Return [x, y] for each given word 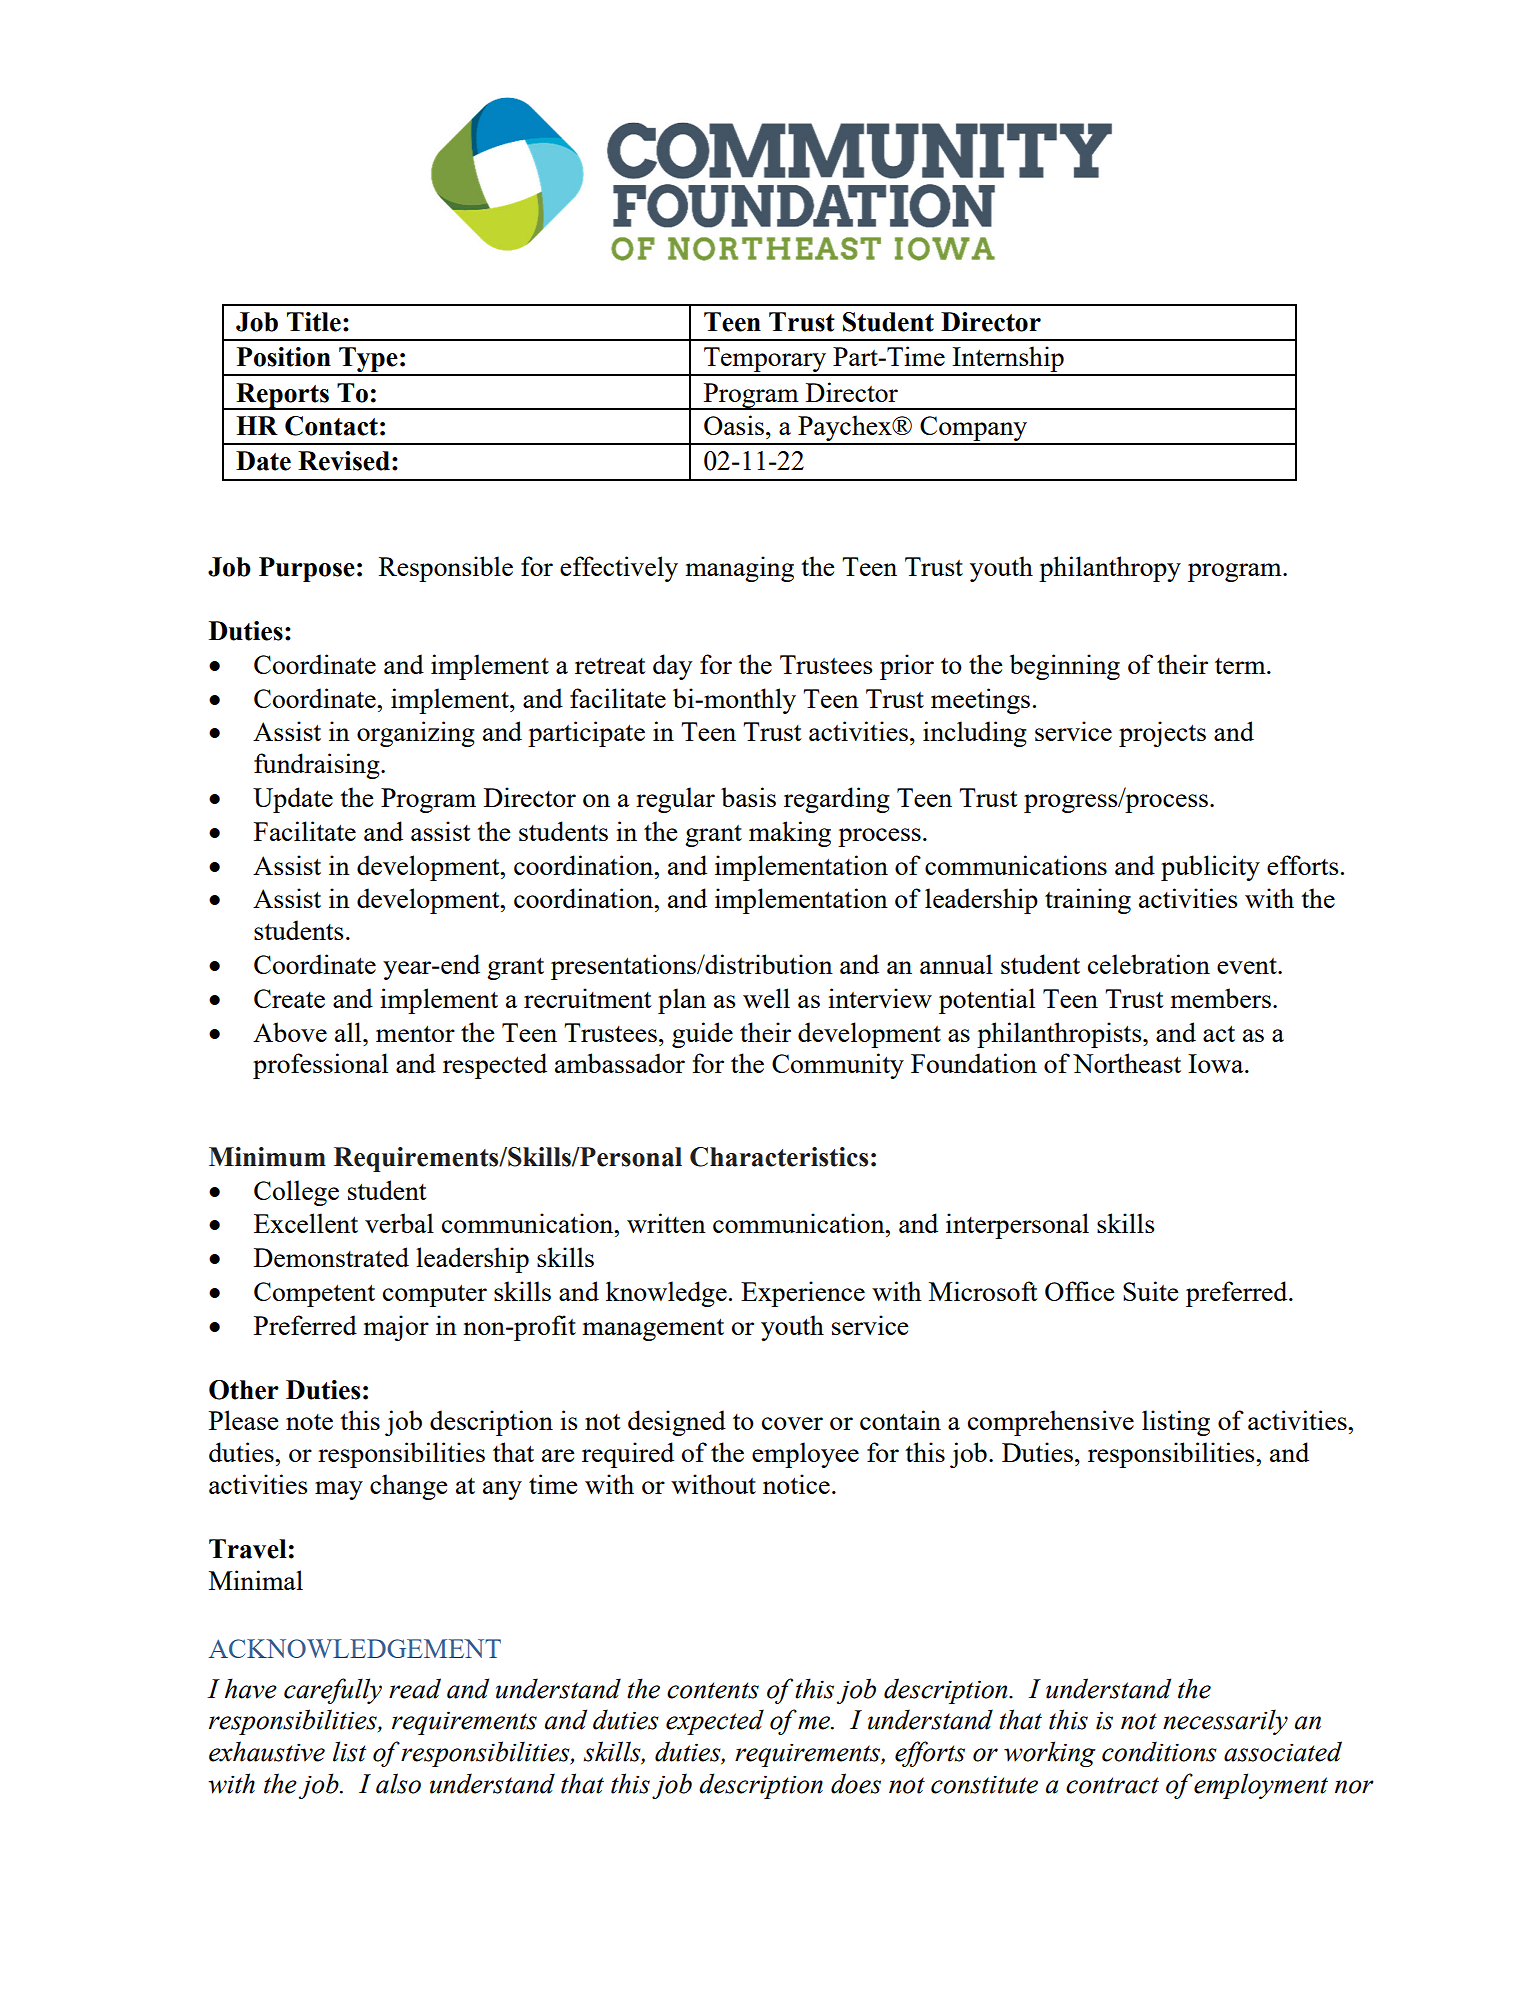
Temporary [765, 361]
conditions [1159, 1751]
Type [368, 361]
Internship [1008, 360]
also [398, 1783]
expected [715, 1722]
